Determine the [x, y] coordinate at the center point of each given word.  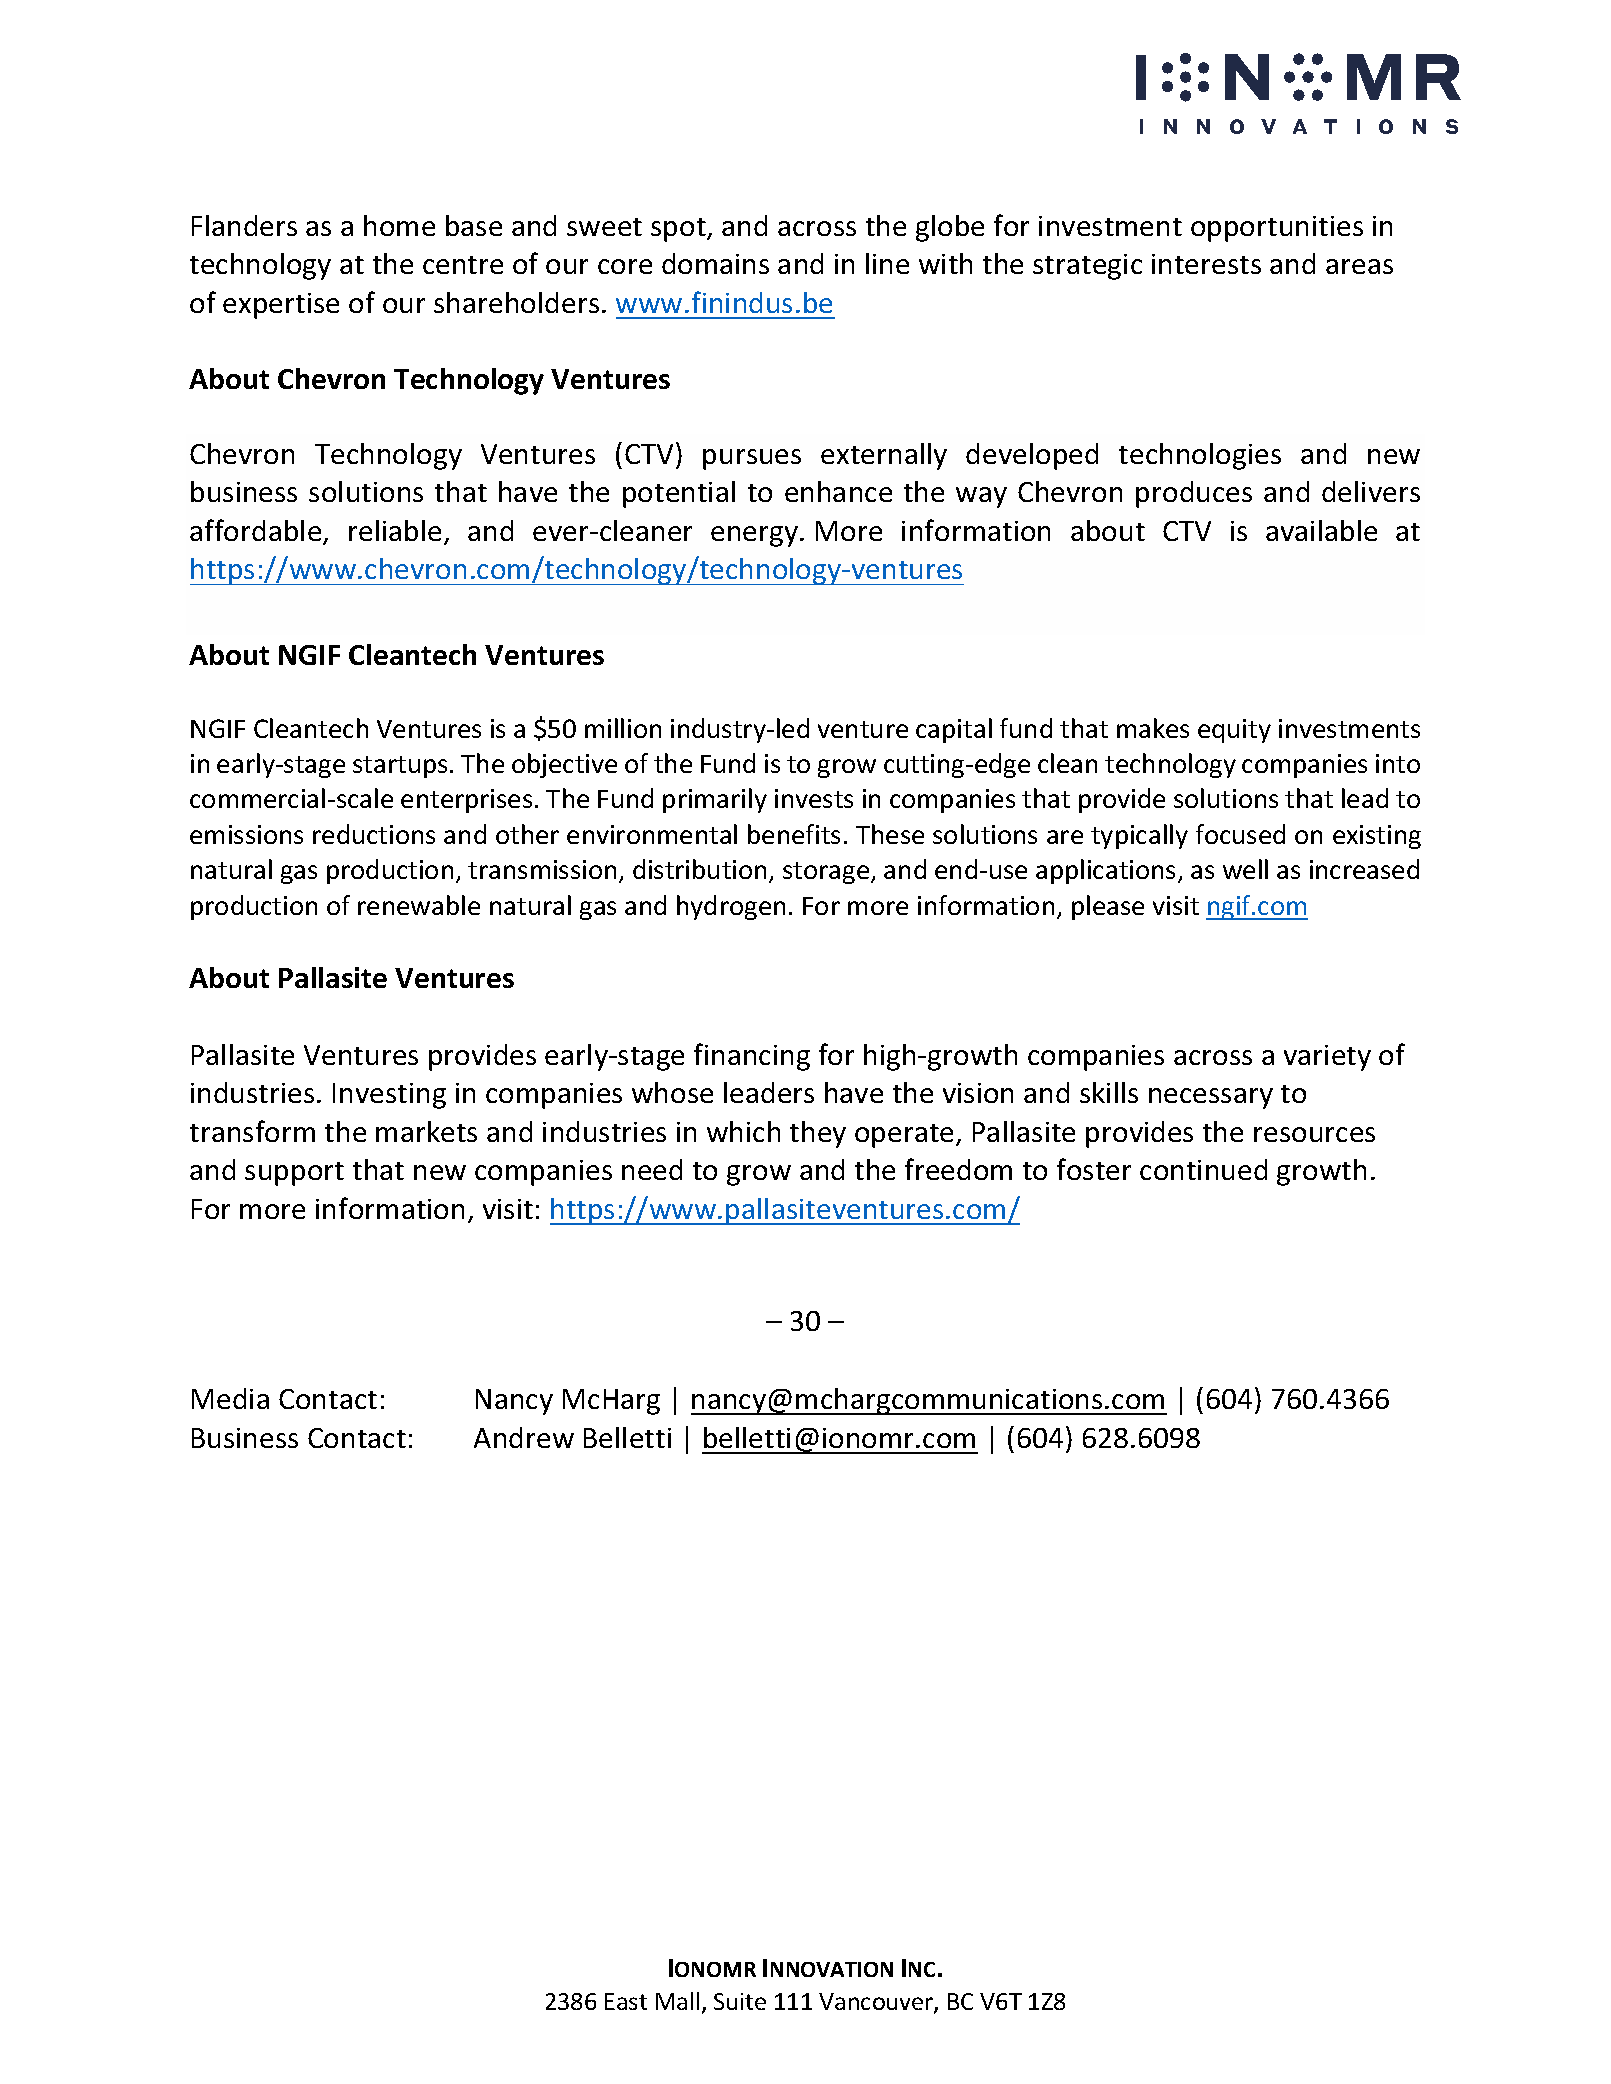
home [399, 225]
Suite [740, 2001]
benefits [794, 834]
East [626, 2001]
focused [1240, 834]
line [887, 263]
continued [1203, 1169]
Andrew [524, 1437]
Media [230, 1398]
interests [1206, 264]
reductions [374, 834]
